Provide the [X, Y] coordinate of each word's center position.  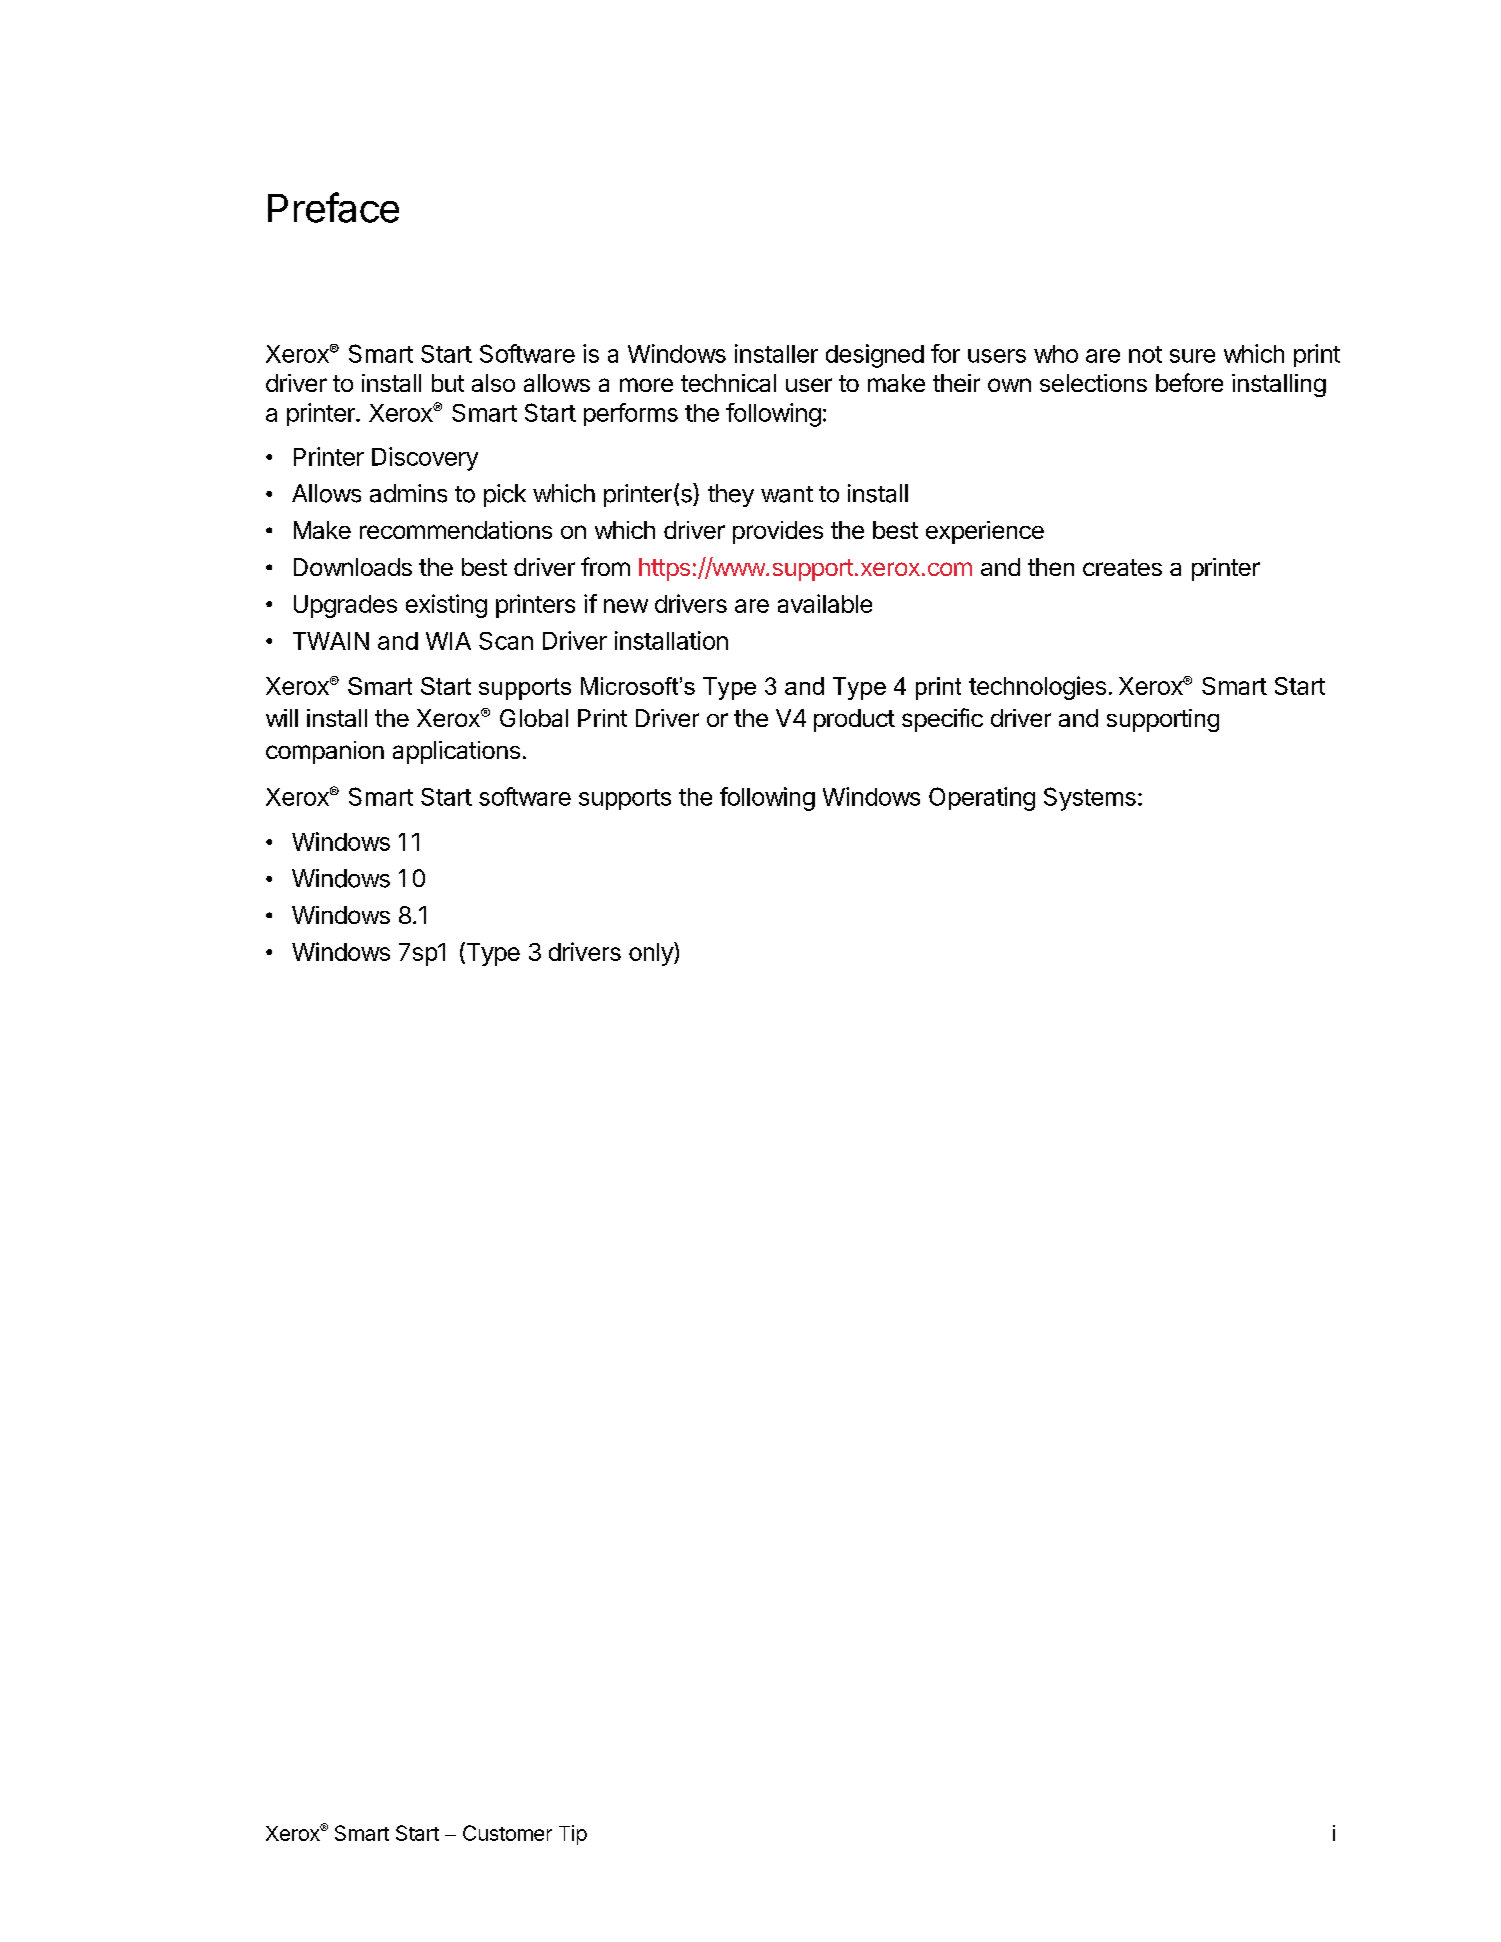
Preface [333, 207]
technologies [1037, 688]
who [1056, 354]
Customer [507, 1833]
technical [728, 383]
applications [456, 752]
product [854, 720]
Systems [1090, 799]
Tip [573, 1835]
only [652, 954]
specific [942, 720]
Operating [982, 799]
